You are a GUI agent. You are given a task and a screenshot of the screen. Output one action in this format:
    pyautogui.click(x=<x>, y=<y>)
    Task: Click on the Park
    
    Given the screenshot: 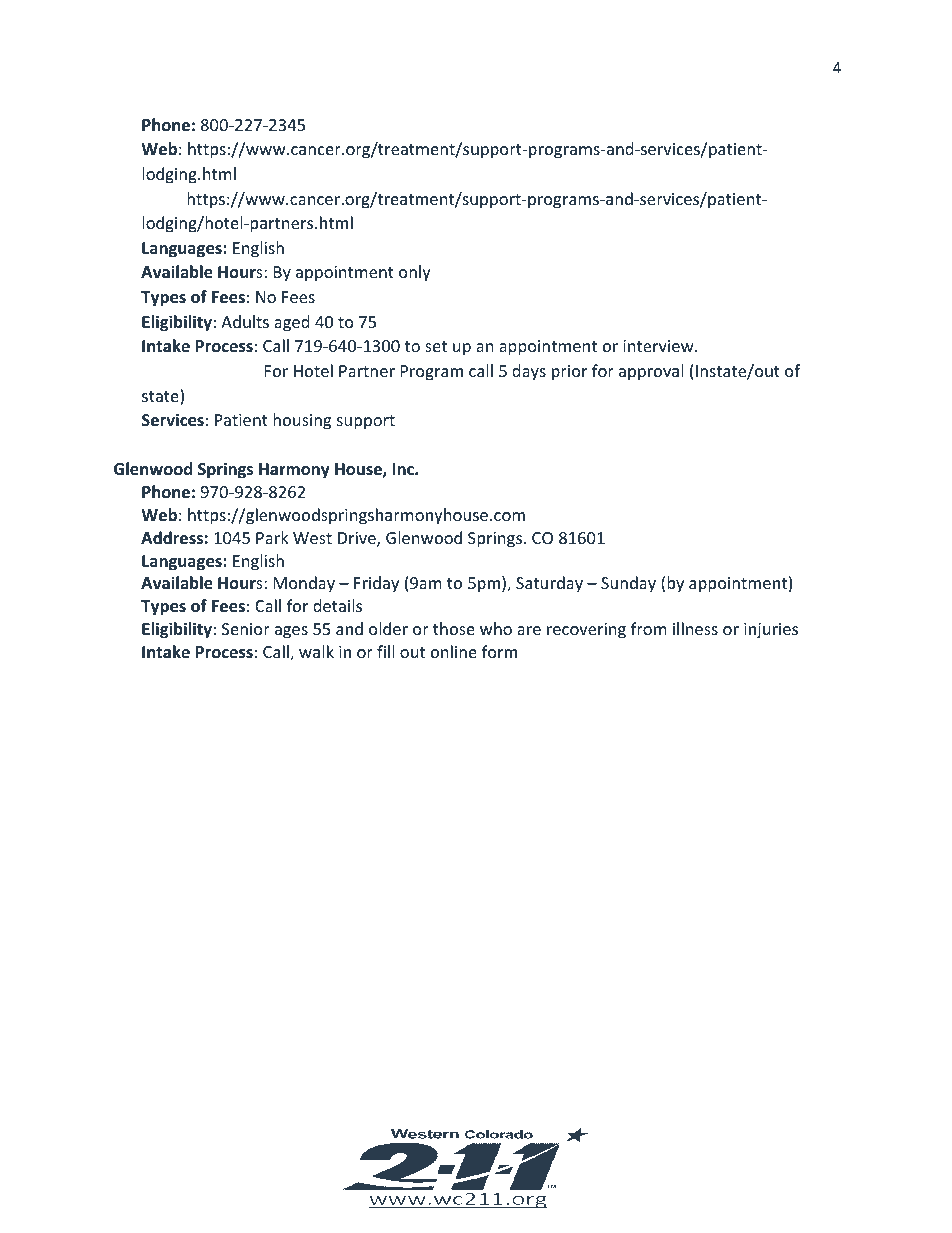 What is the action you would take?
    pyautogui.click(x=272, y=537)
